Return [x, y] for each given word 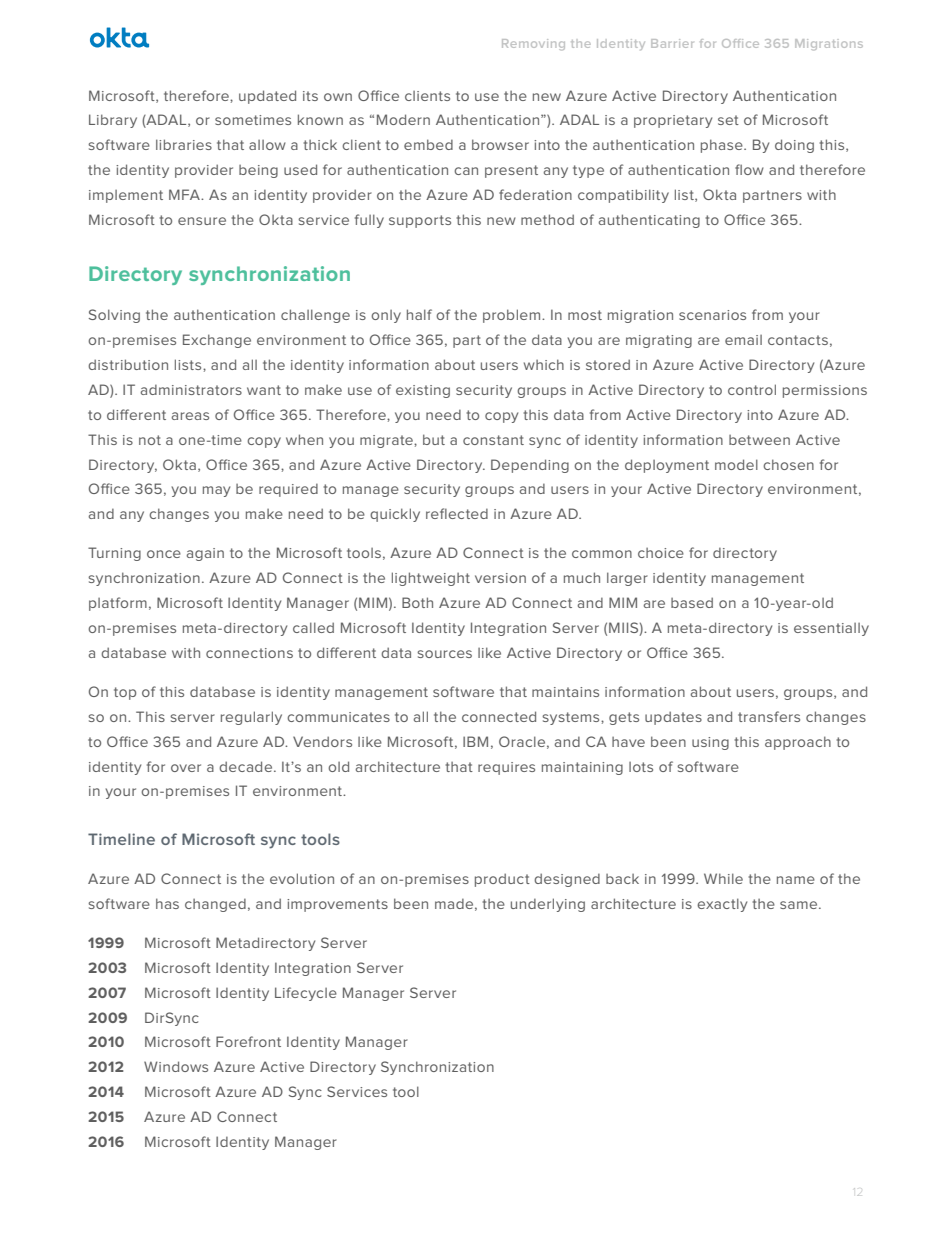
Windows [176, 1066]
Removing [533, 44]
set [728, 120]
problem [513, 316]
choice [661, 553]
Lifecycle [306, 994]
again [205, 554]
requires [506, 768]
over [186, 768]
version [500, 578]
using [710, 743]
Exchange [217, 341]
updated [267, 97]
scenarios [712, 315]
